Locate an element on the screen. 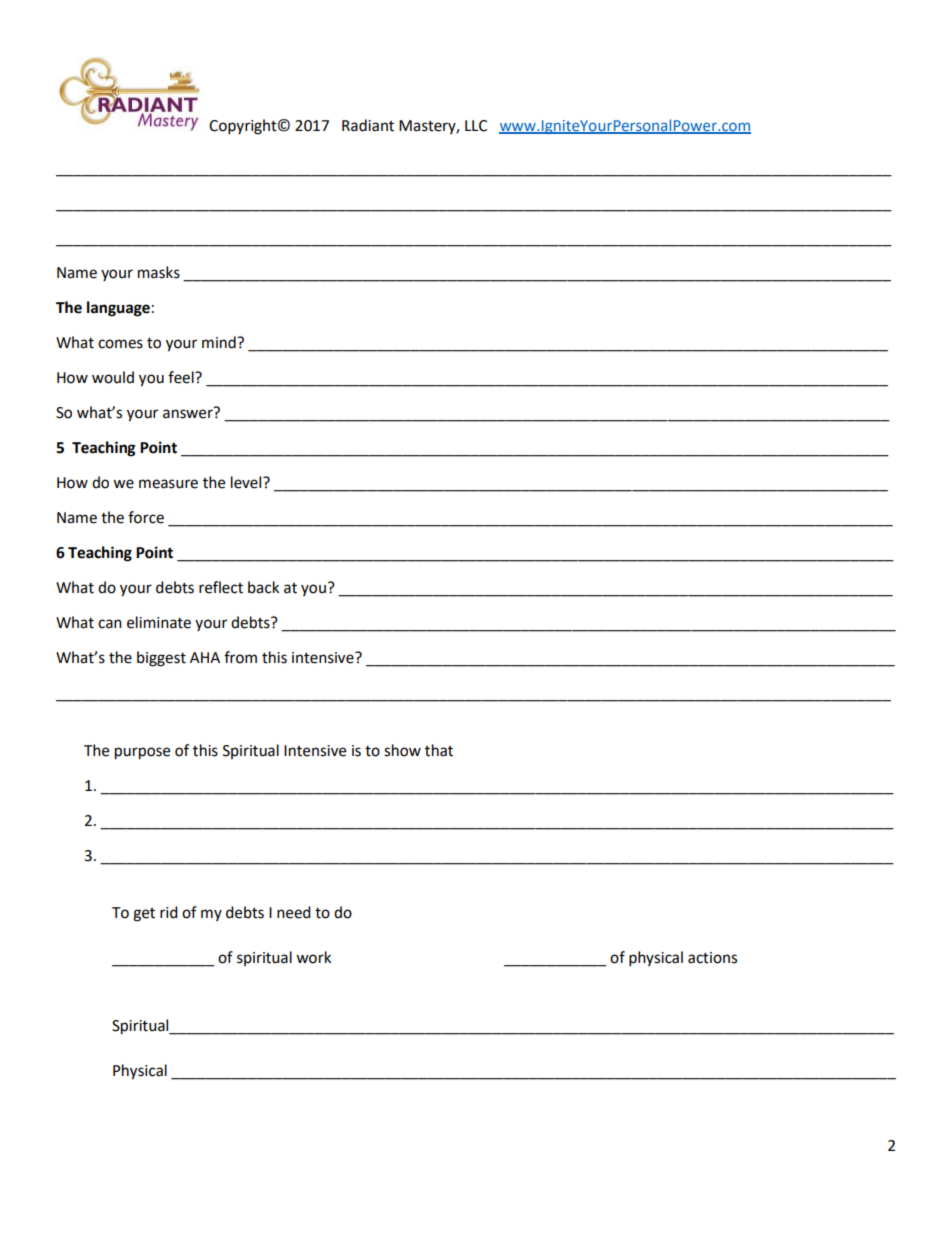  from is located at coordinates (240, 657).
